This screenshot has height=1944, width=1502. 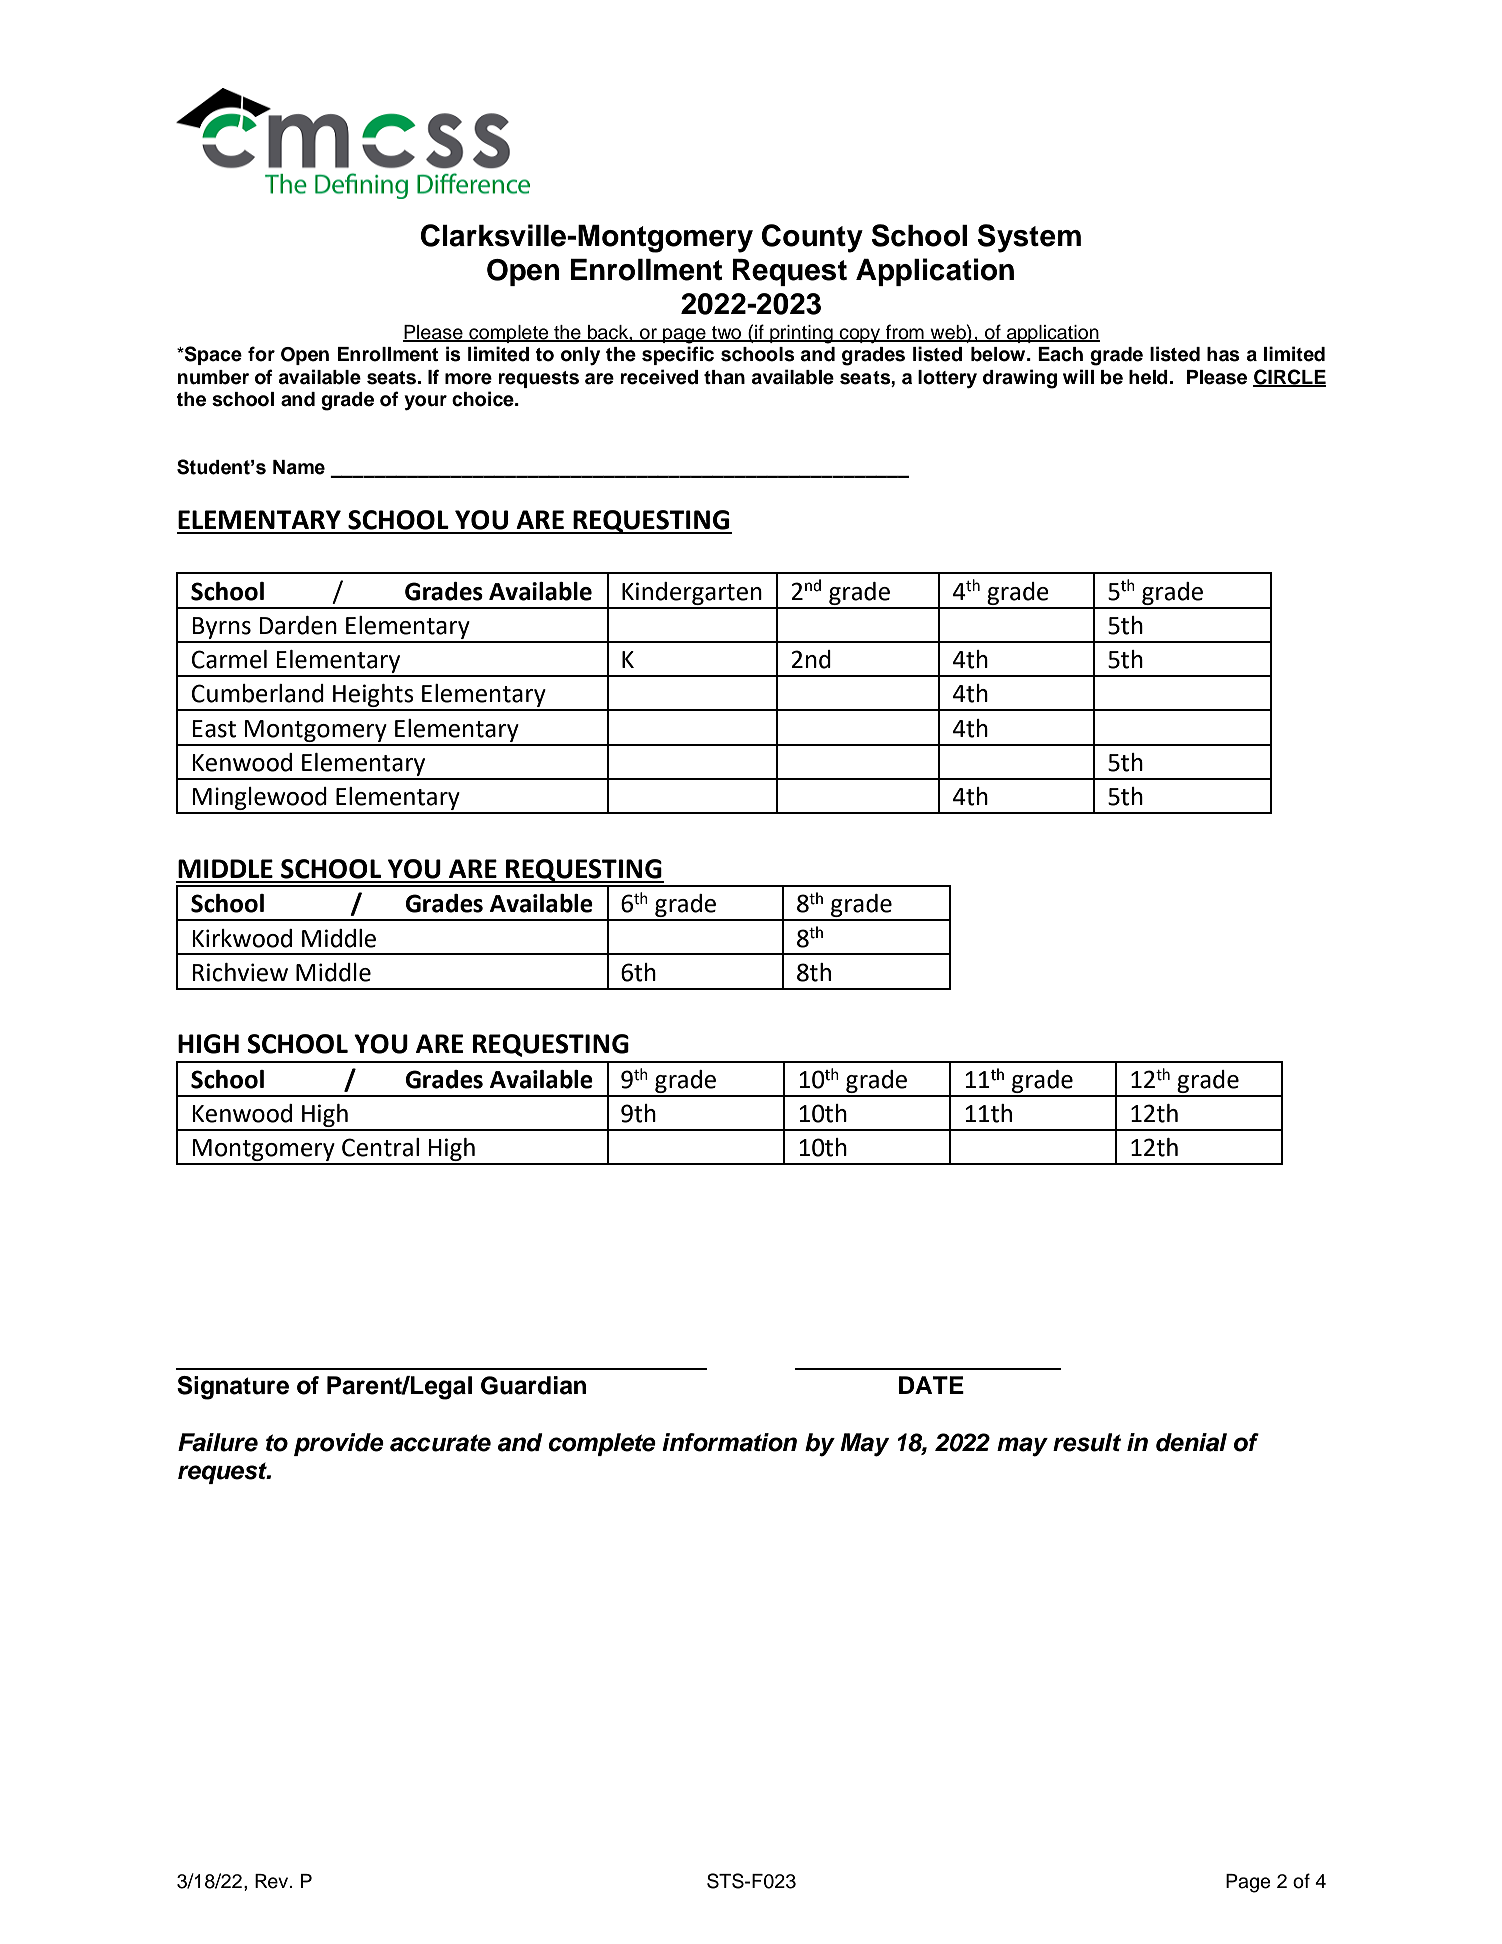 What do you see at coordinates (212, 355) in the screenshot?
I see `Space` at bounding box center [212, 355].
